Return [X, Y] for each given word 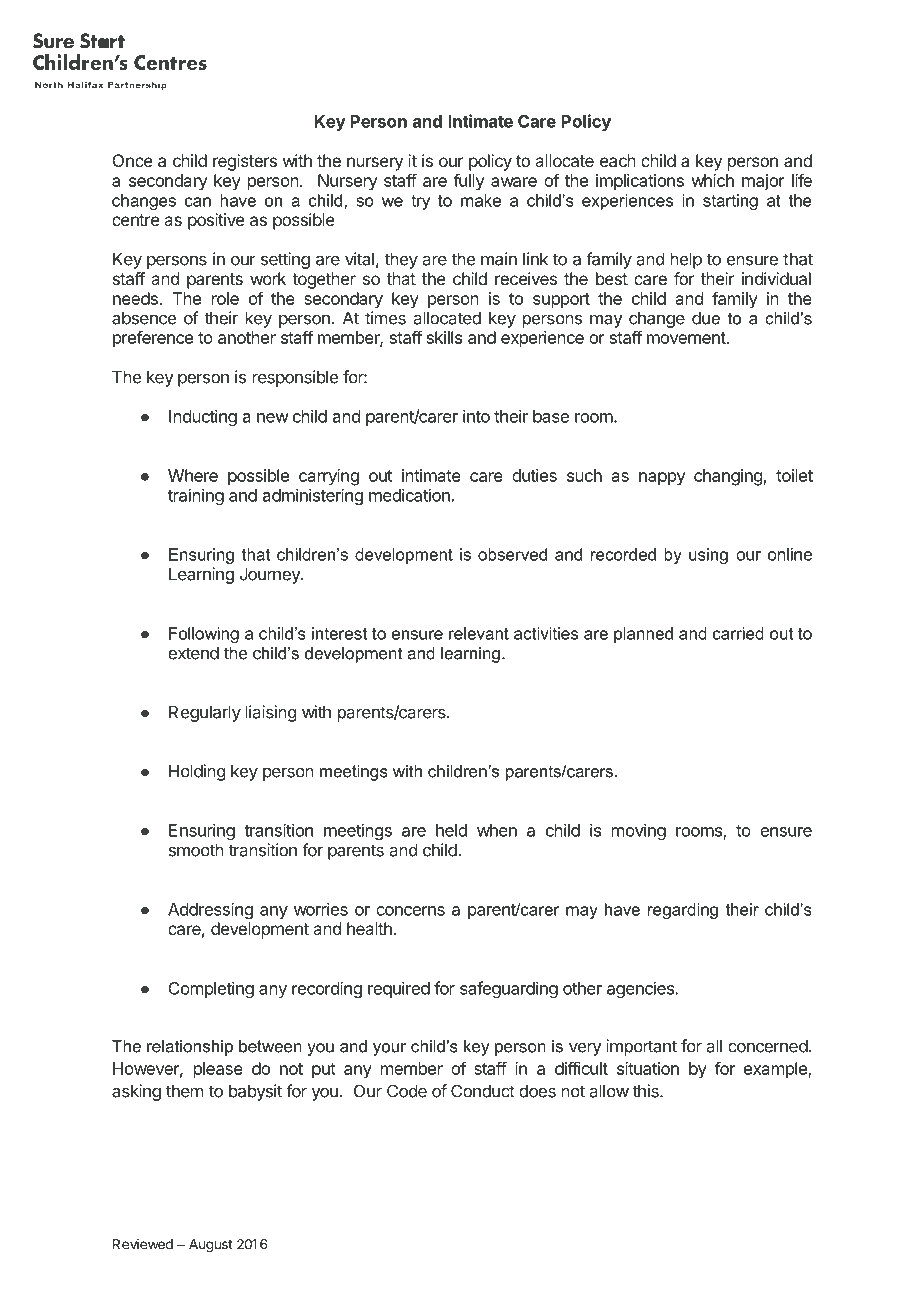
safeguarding [509, 989]
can [198, 202]
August [211, 1246]
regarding [683, 911]
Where [193, 475]
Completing [211, 989]
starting [730, 202]
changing [728, 477]
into [476, 416]
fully [469, 182]
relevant [479, 633]
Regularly [205, 713]
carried [738, 633]
